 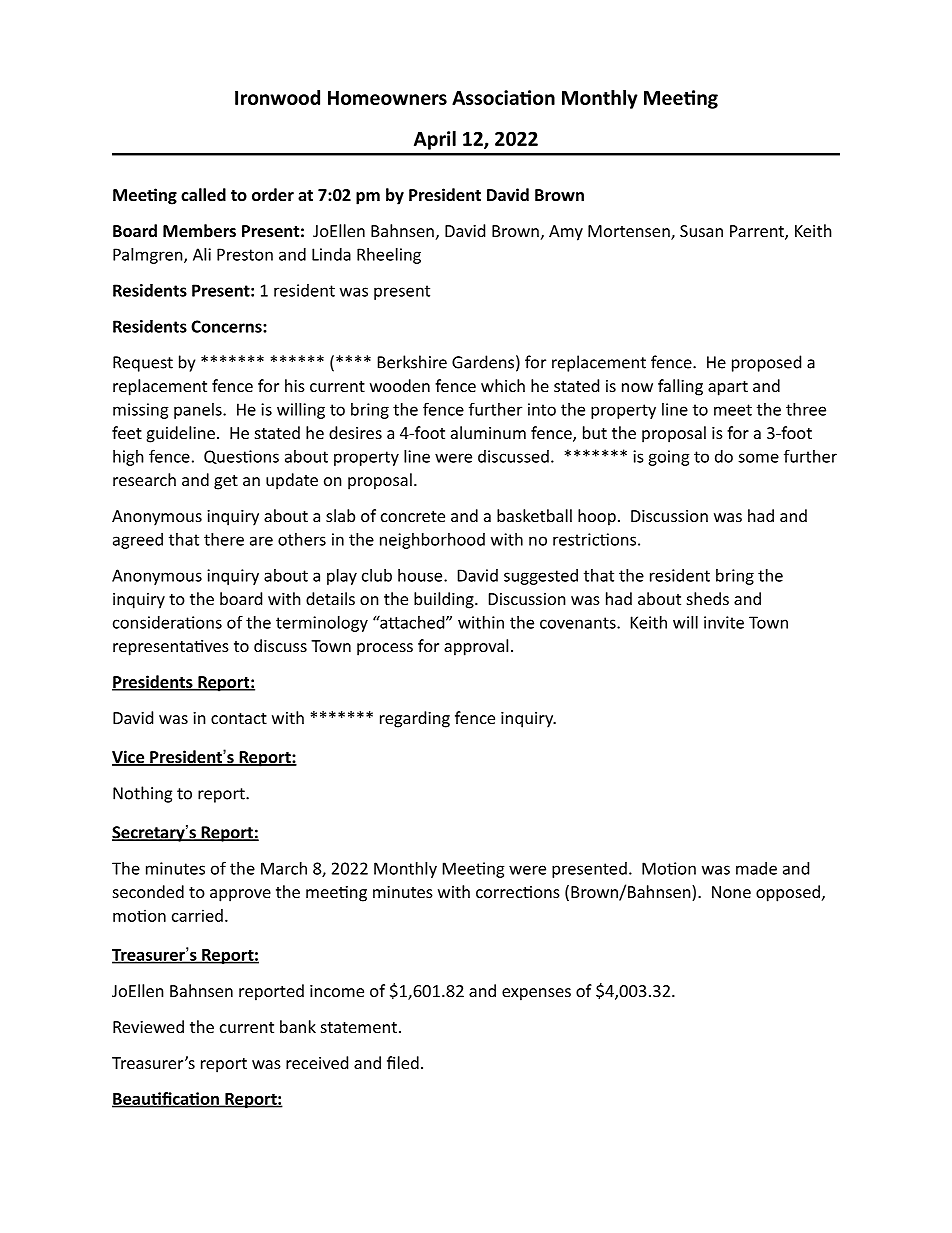 What do you see at coordinates (536, 994) in the image?
I see `expenses` at bounding box center [536, 994].
